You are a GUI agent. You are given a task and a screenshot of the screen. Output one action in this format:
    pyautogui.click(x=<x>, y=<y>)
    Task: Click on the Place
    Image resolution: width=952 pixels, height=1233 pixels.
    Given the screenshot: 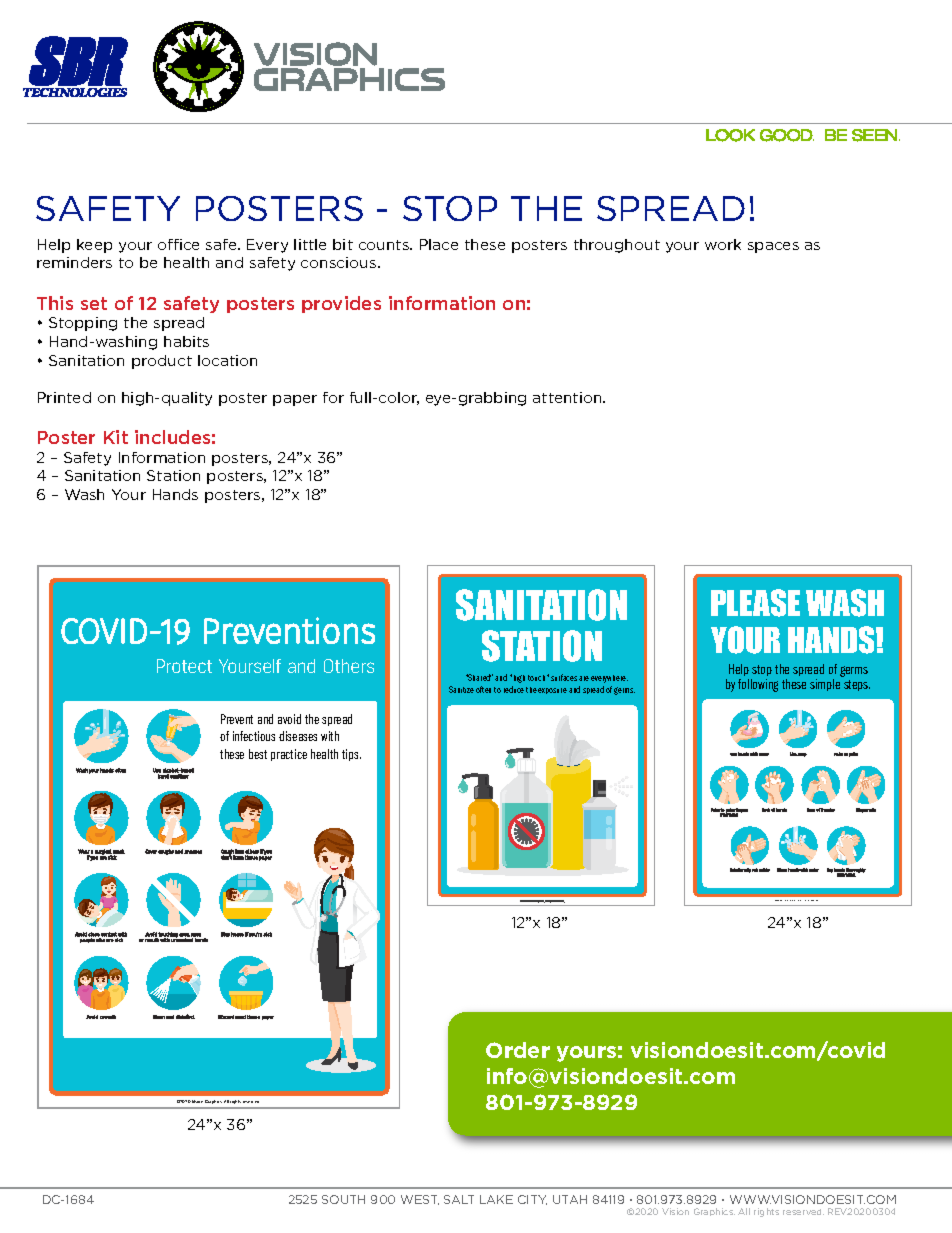 What is the action you would take?
    pyautogui.click(x=439, y=244)
